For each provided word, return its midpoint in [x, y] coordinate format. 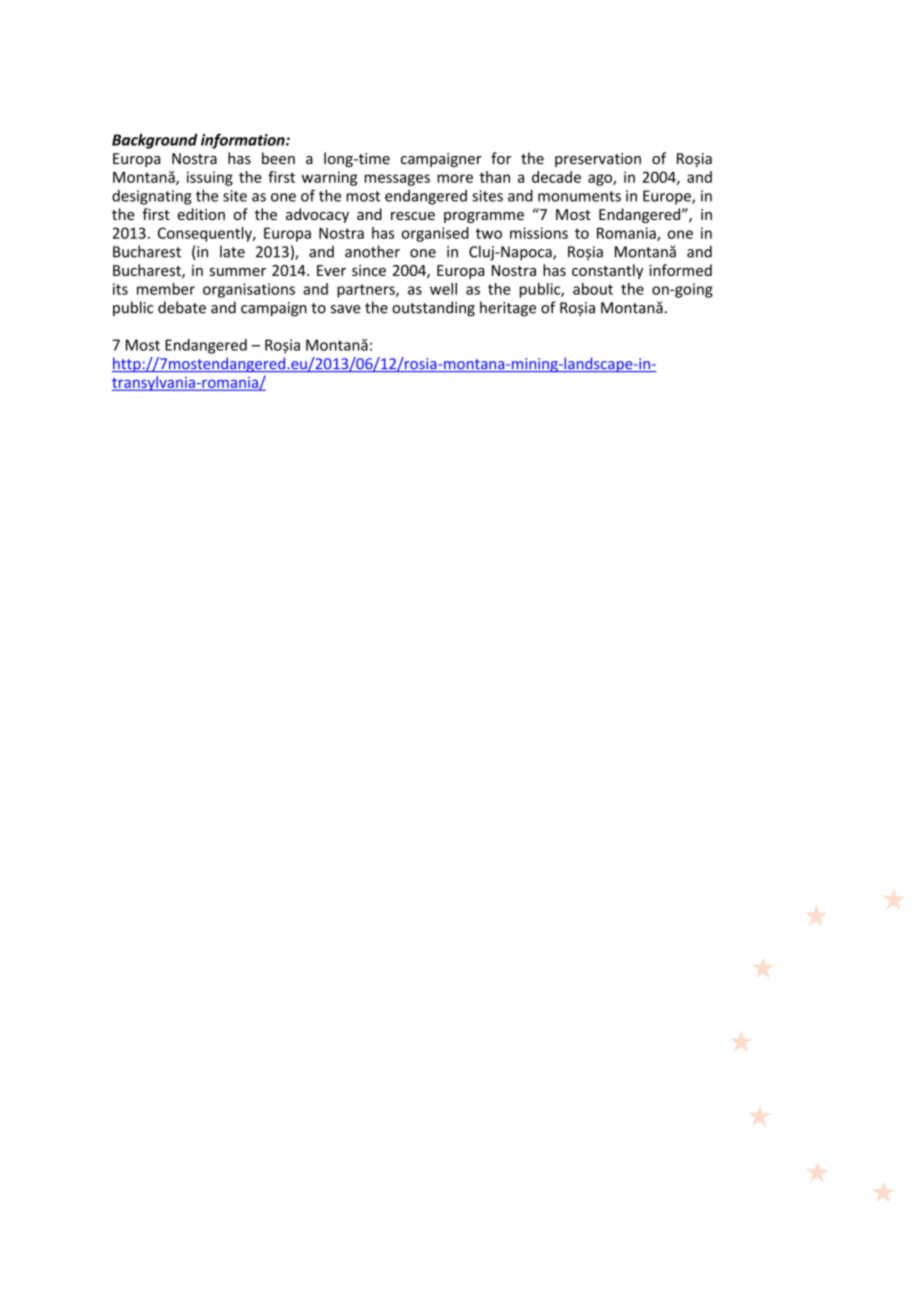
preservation [598, 160]
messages [397, 180]
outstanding [433, 309]
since [369, 270]
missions [539, 233]
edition [201, 214]
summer [237, 272]
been [278, 158]
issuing [210, 178]
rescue [413, 216]
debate [182, 307]
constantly [607, 271]
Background [155, 141]
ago [601, 180]
